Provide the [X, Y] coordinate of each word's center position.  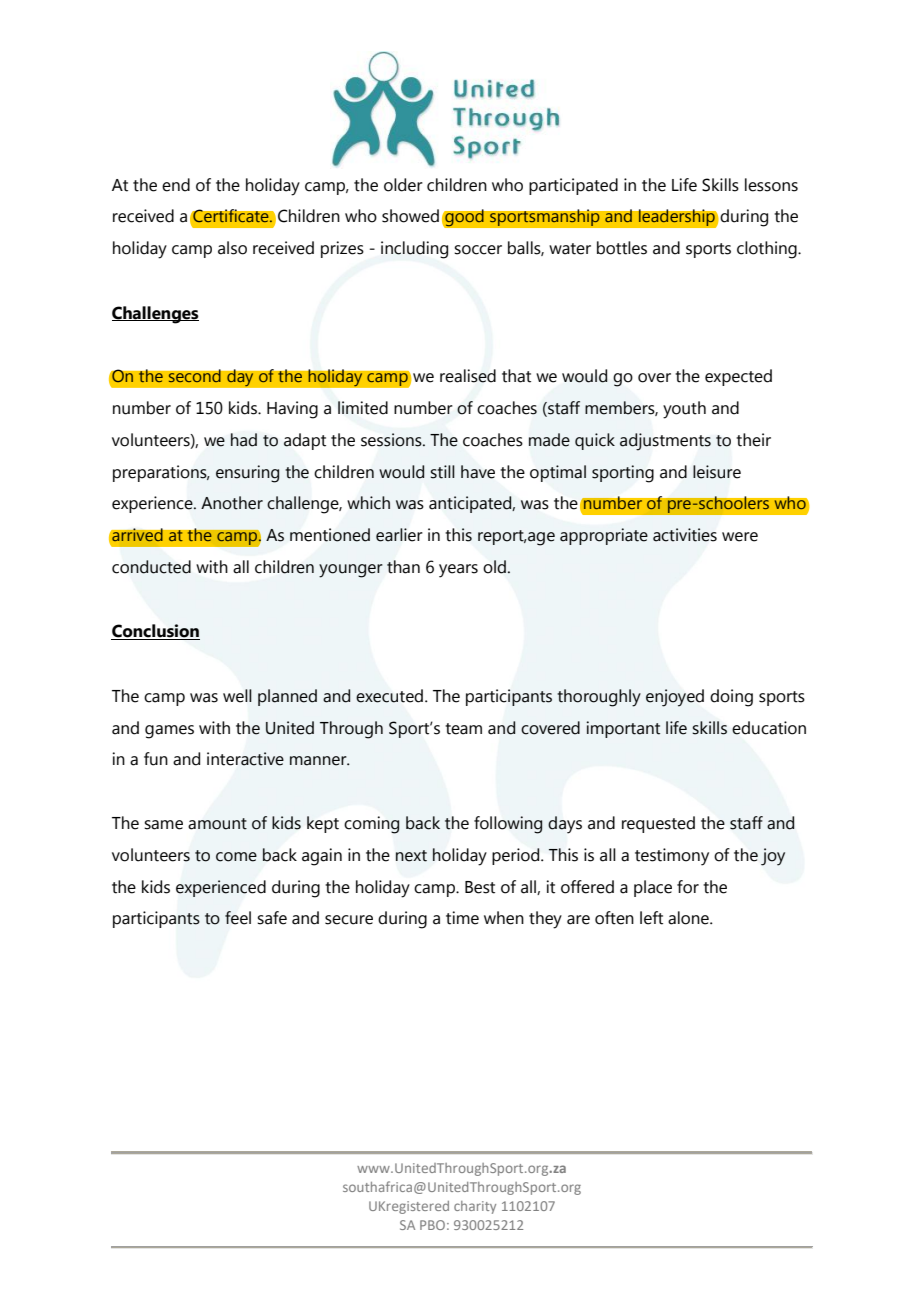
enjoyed [675, 698]
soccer [478, 250]
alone [689, 918]
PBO [432, 1225]
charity [475, 1207]
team [463, 729]
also [232, 248]
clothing [768, 250]
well [237, 696]
